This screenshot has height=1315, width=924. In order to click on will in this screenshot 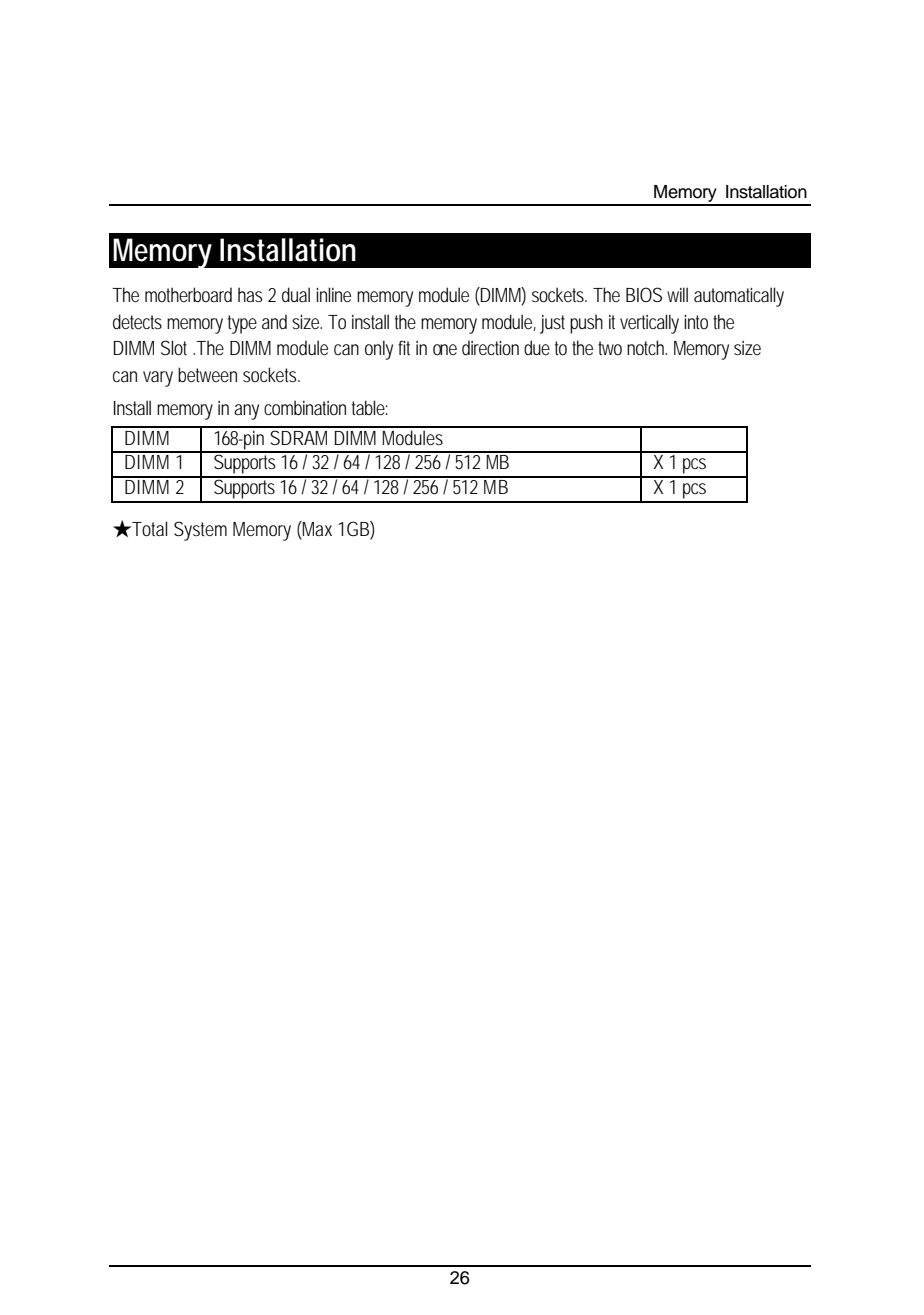, I will do `click(677, 294)`.
